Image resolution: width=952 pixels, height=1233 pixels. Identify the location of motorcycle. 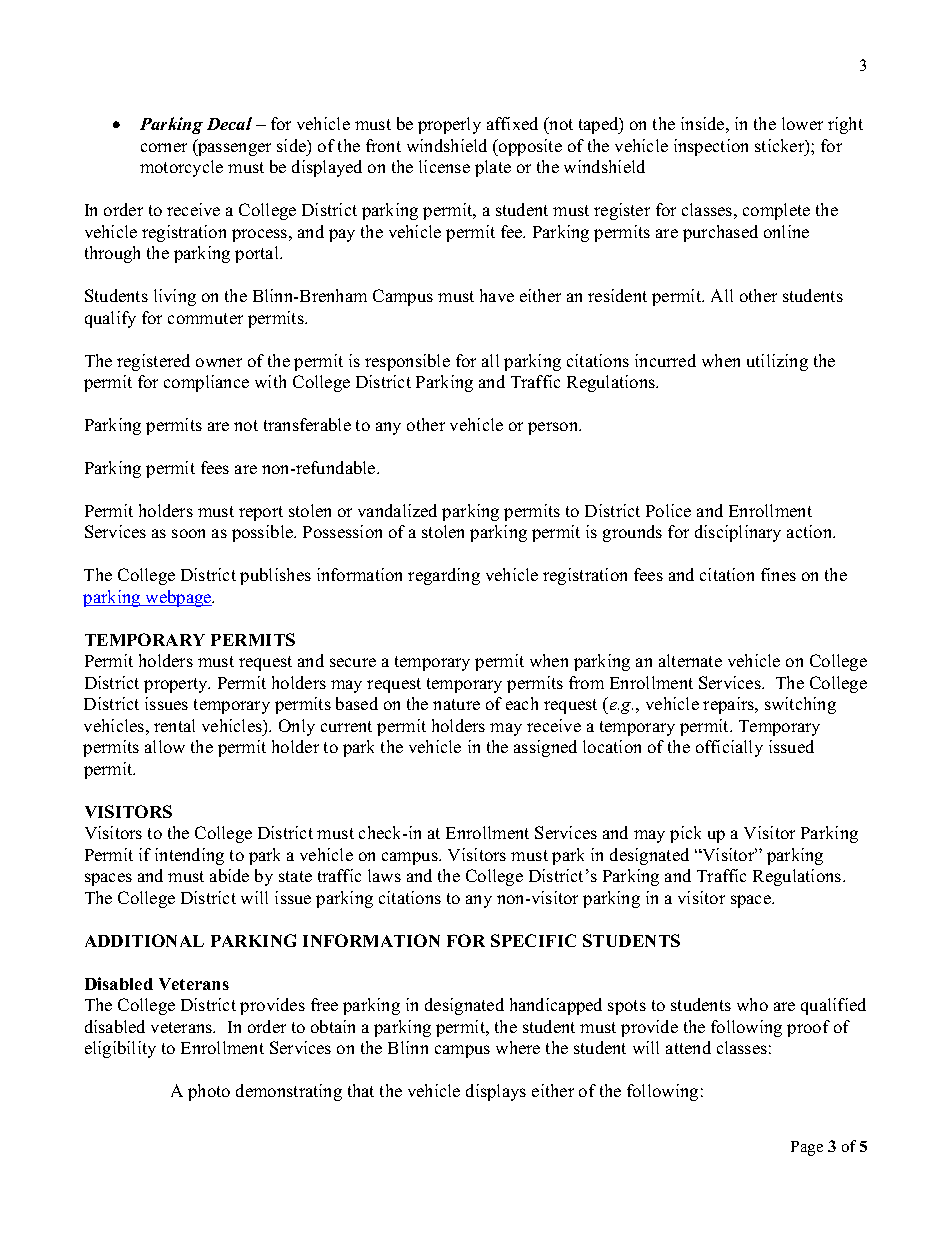
(181, 168).
